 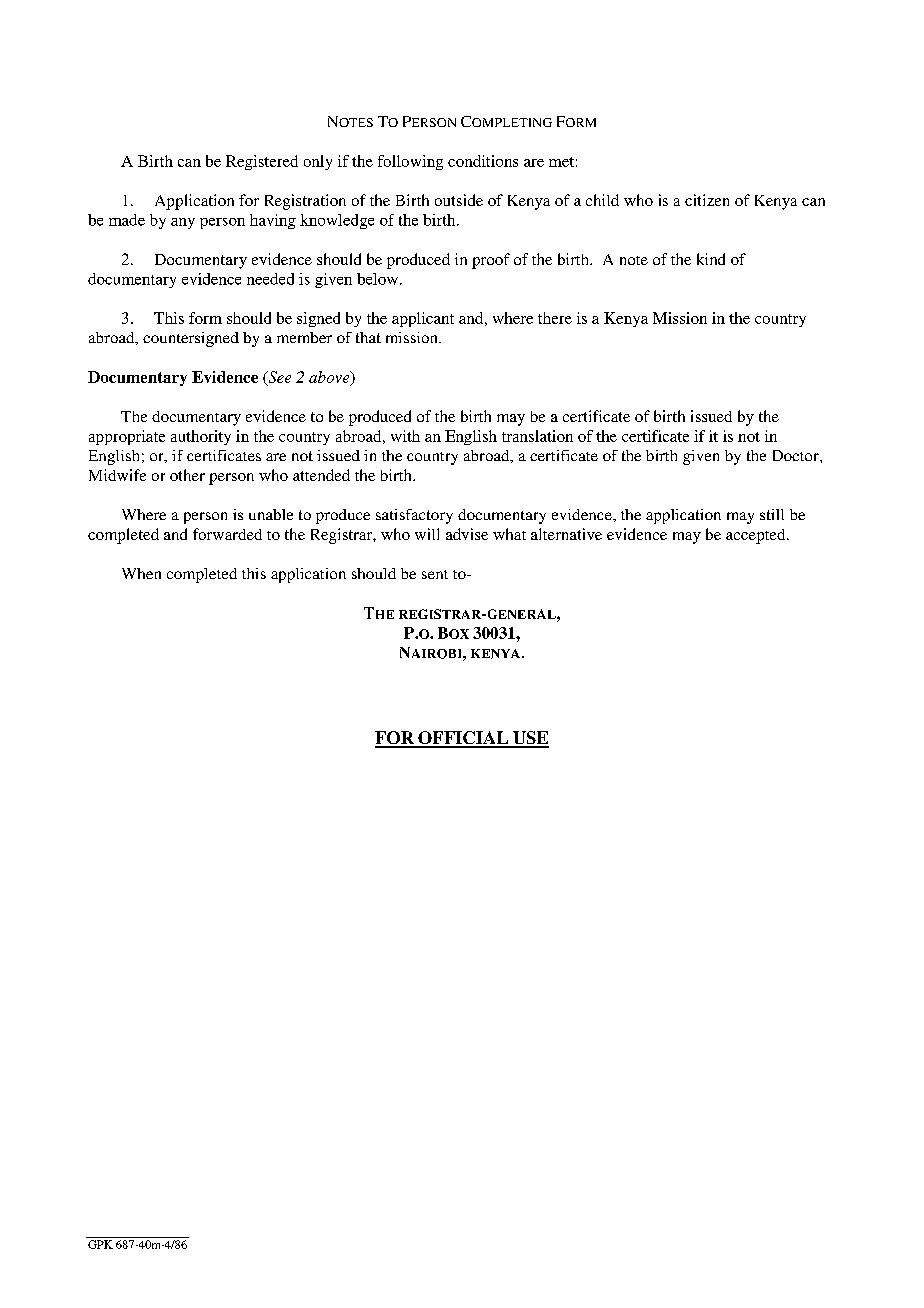 I want to click on OFFICIAL, so click(x=463, y=739).
